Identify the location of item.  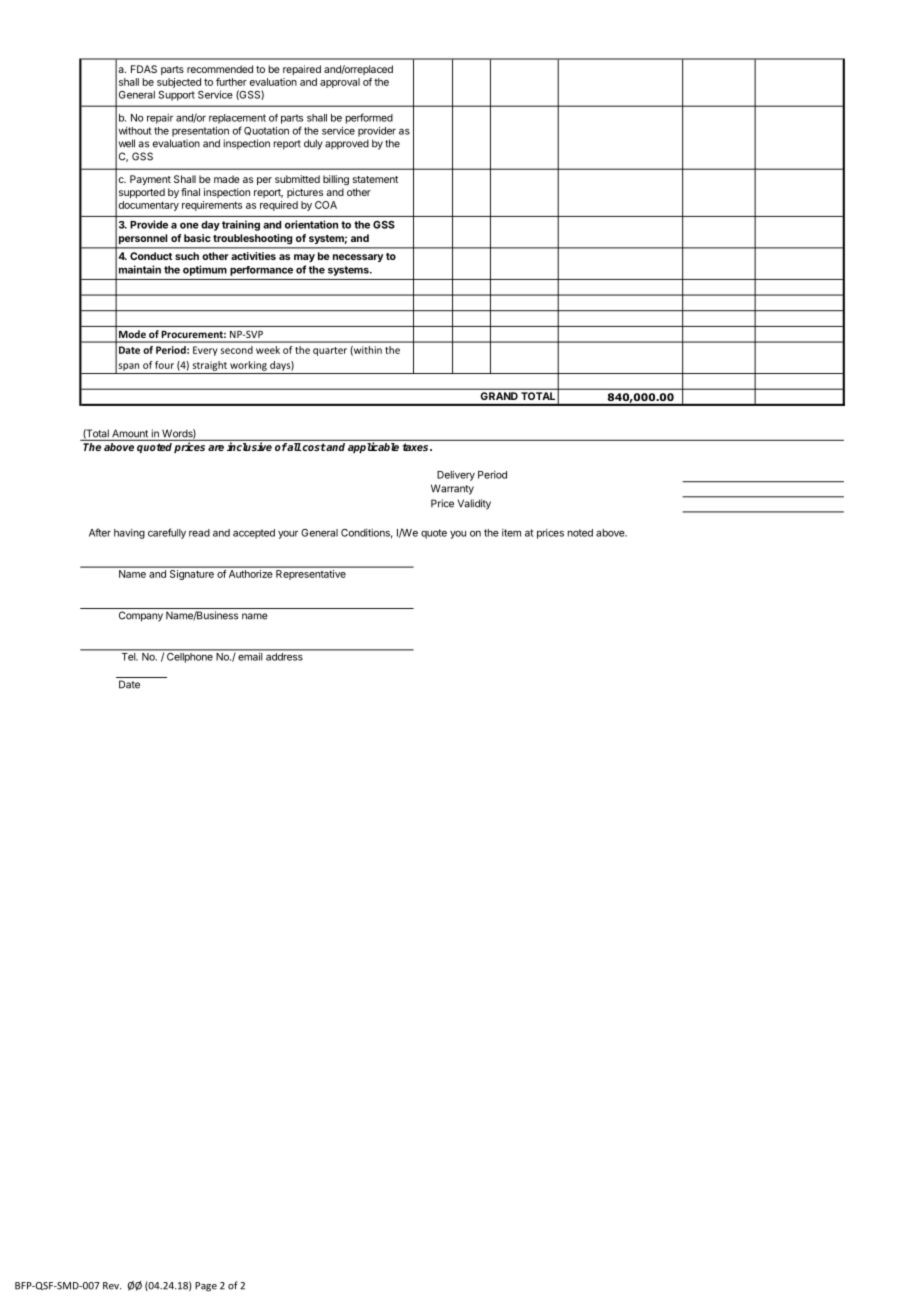
(511, 533).
